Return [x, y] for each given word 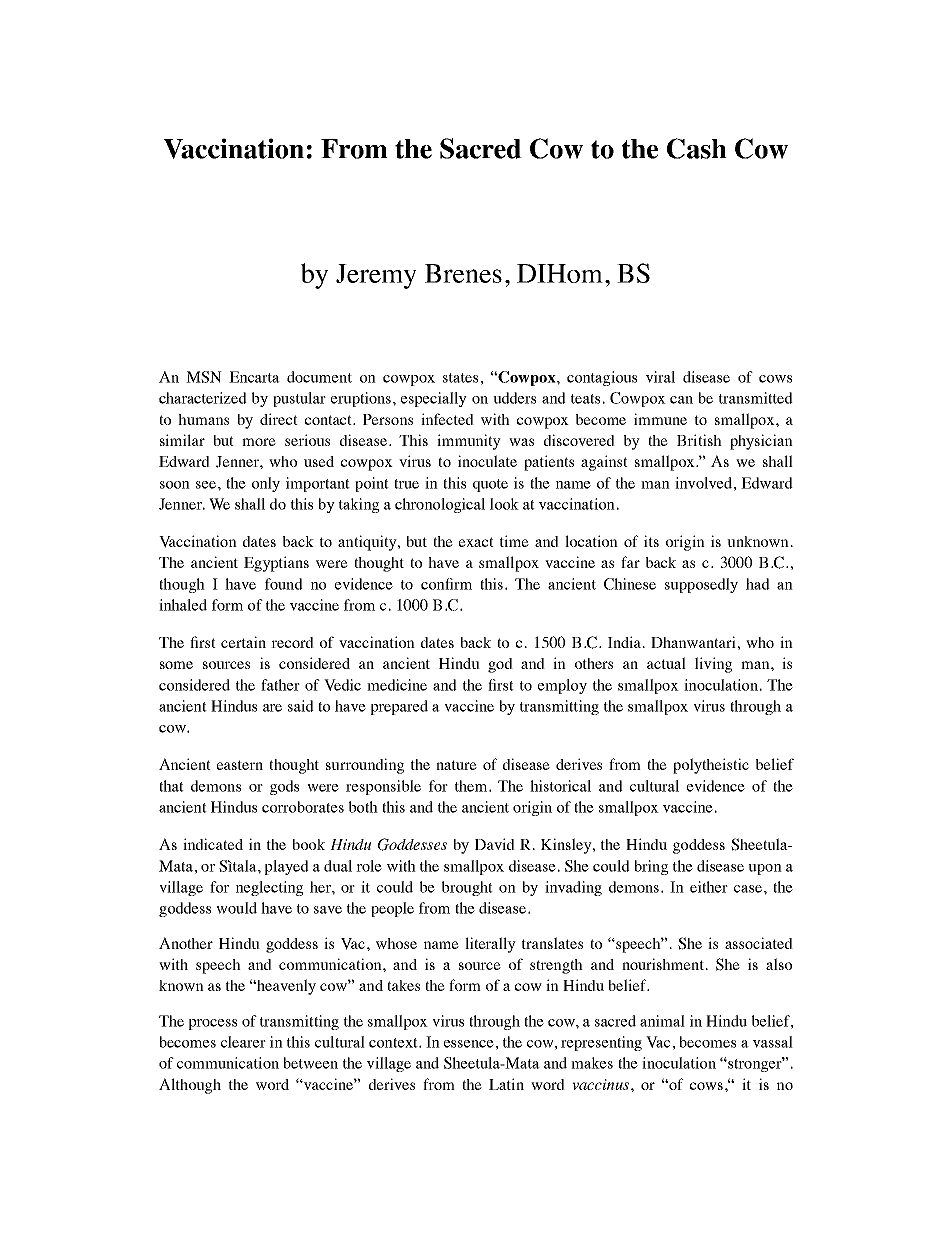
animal [662, 1021]
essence [470, 1044]
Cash [697, 148]
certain [243, 642]
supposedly [701, 585]
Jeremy [376, 276]
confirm [446, 584]
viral [660, 377]
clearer [243, 1042]
